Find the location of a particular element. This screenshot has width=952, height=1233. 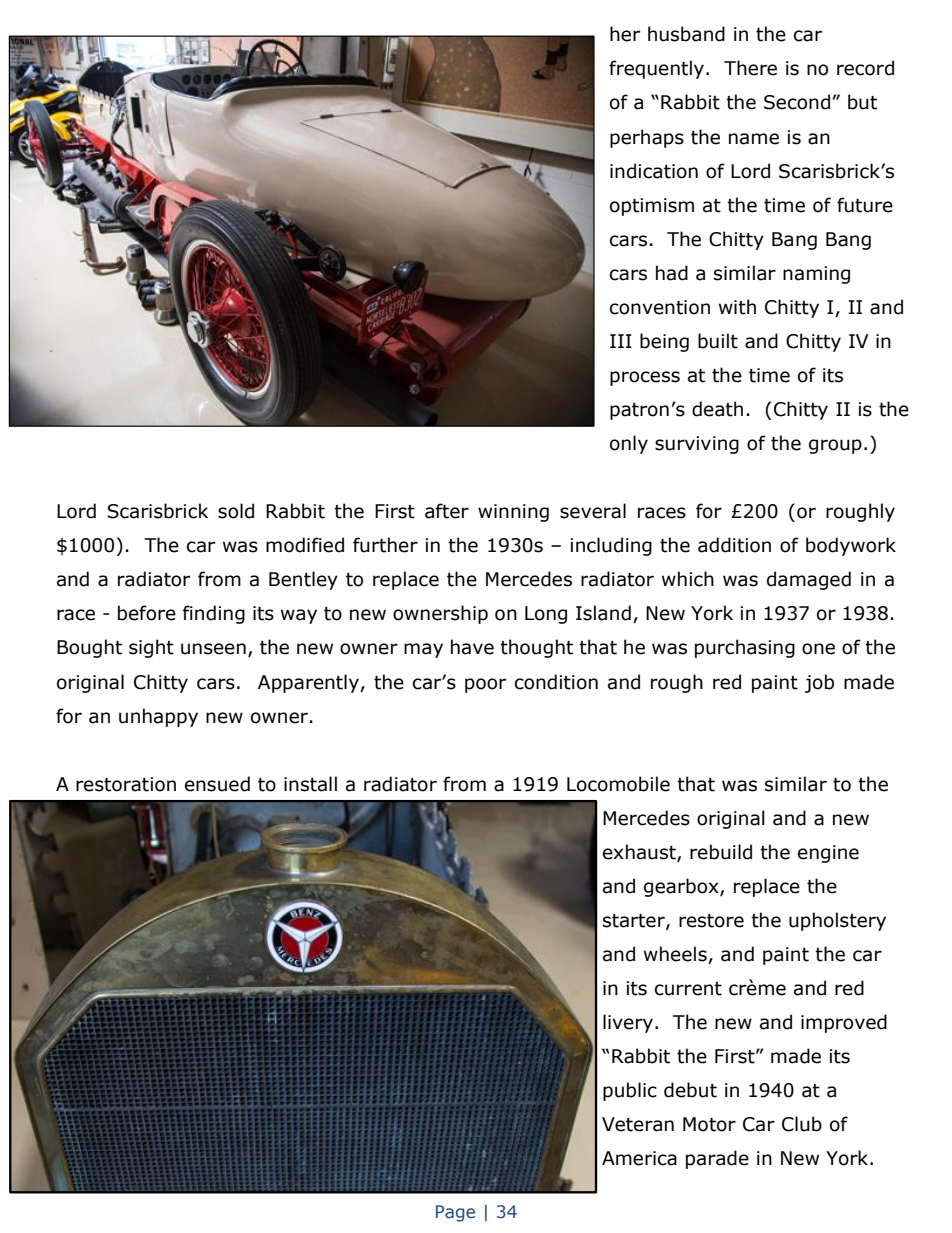

America is located at coordinates (639, 1158).
